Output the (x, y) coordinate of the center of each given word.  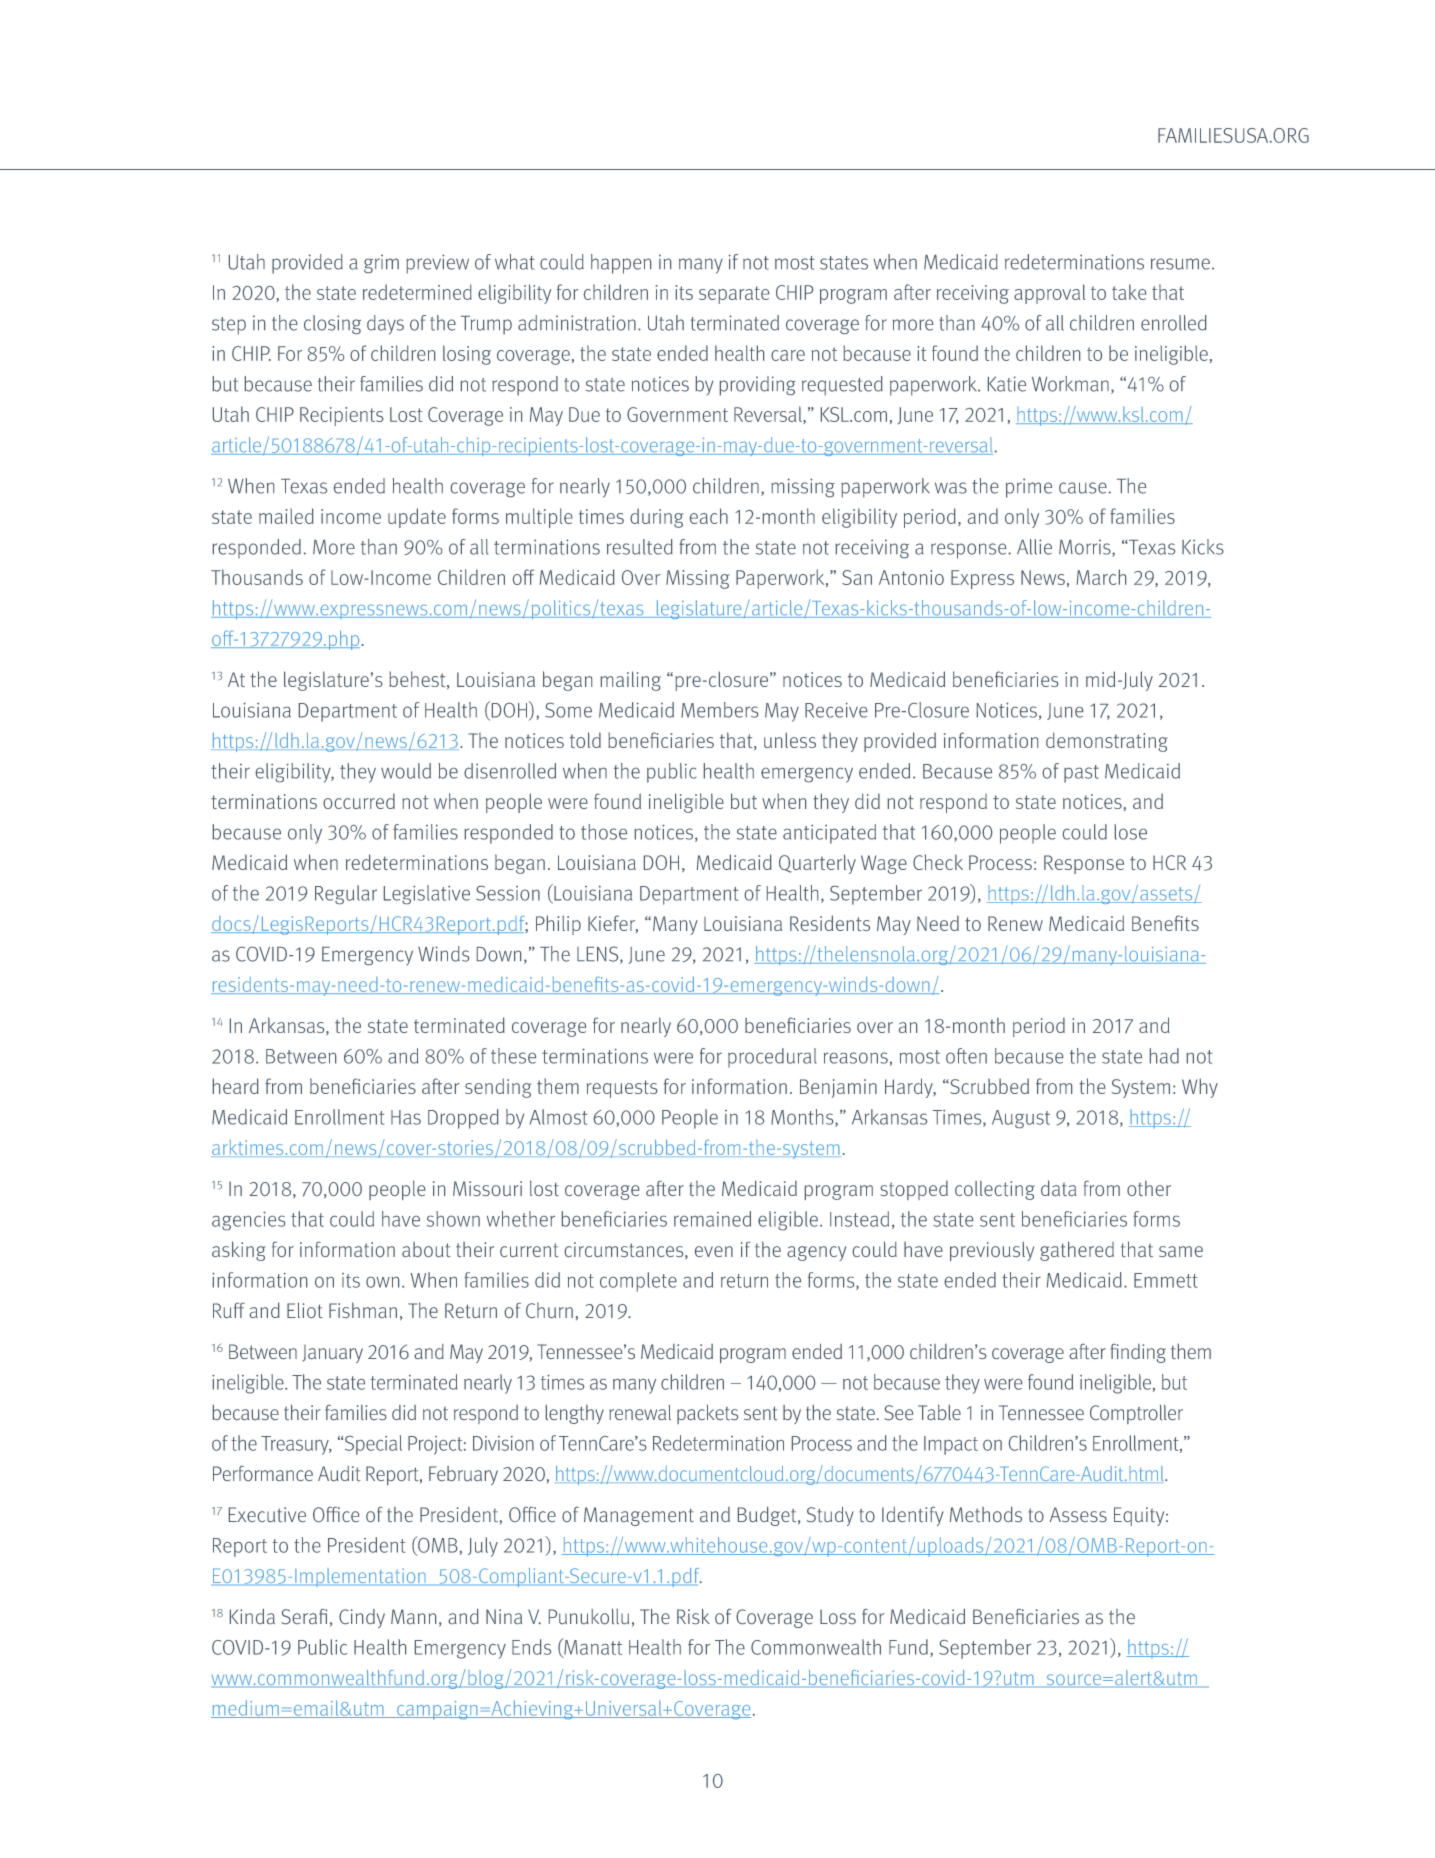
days (385, 325)
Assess (1078, 1514)
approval (1049, 294)
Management (639, 1516)
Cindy (362, 1618)
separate (734, 295)
